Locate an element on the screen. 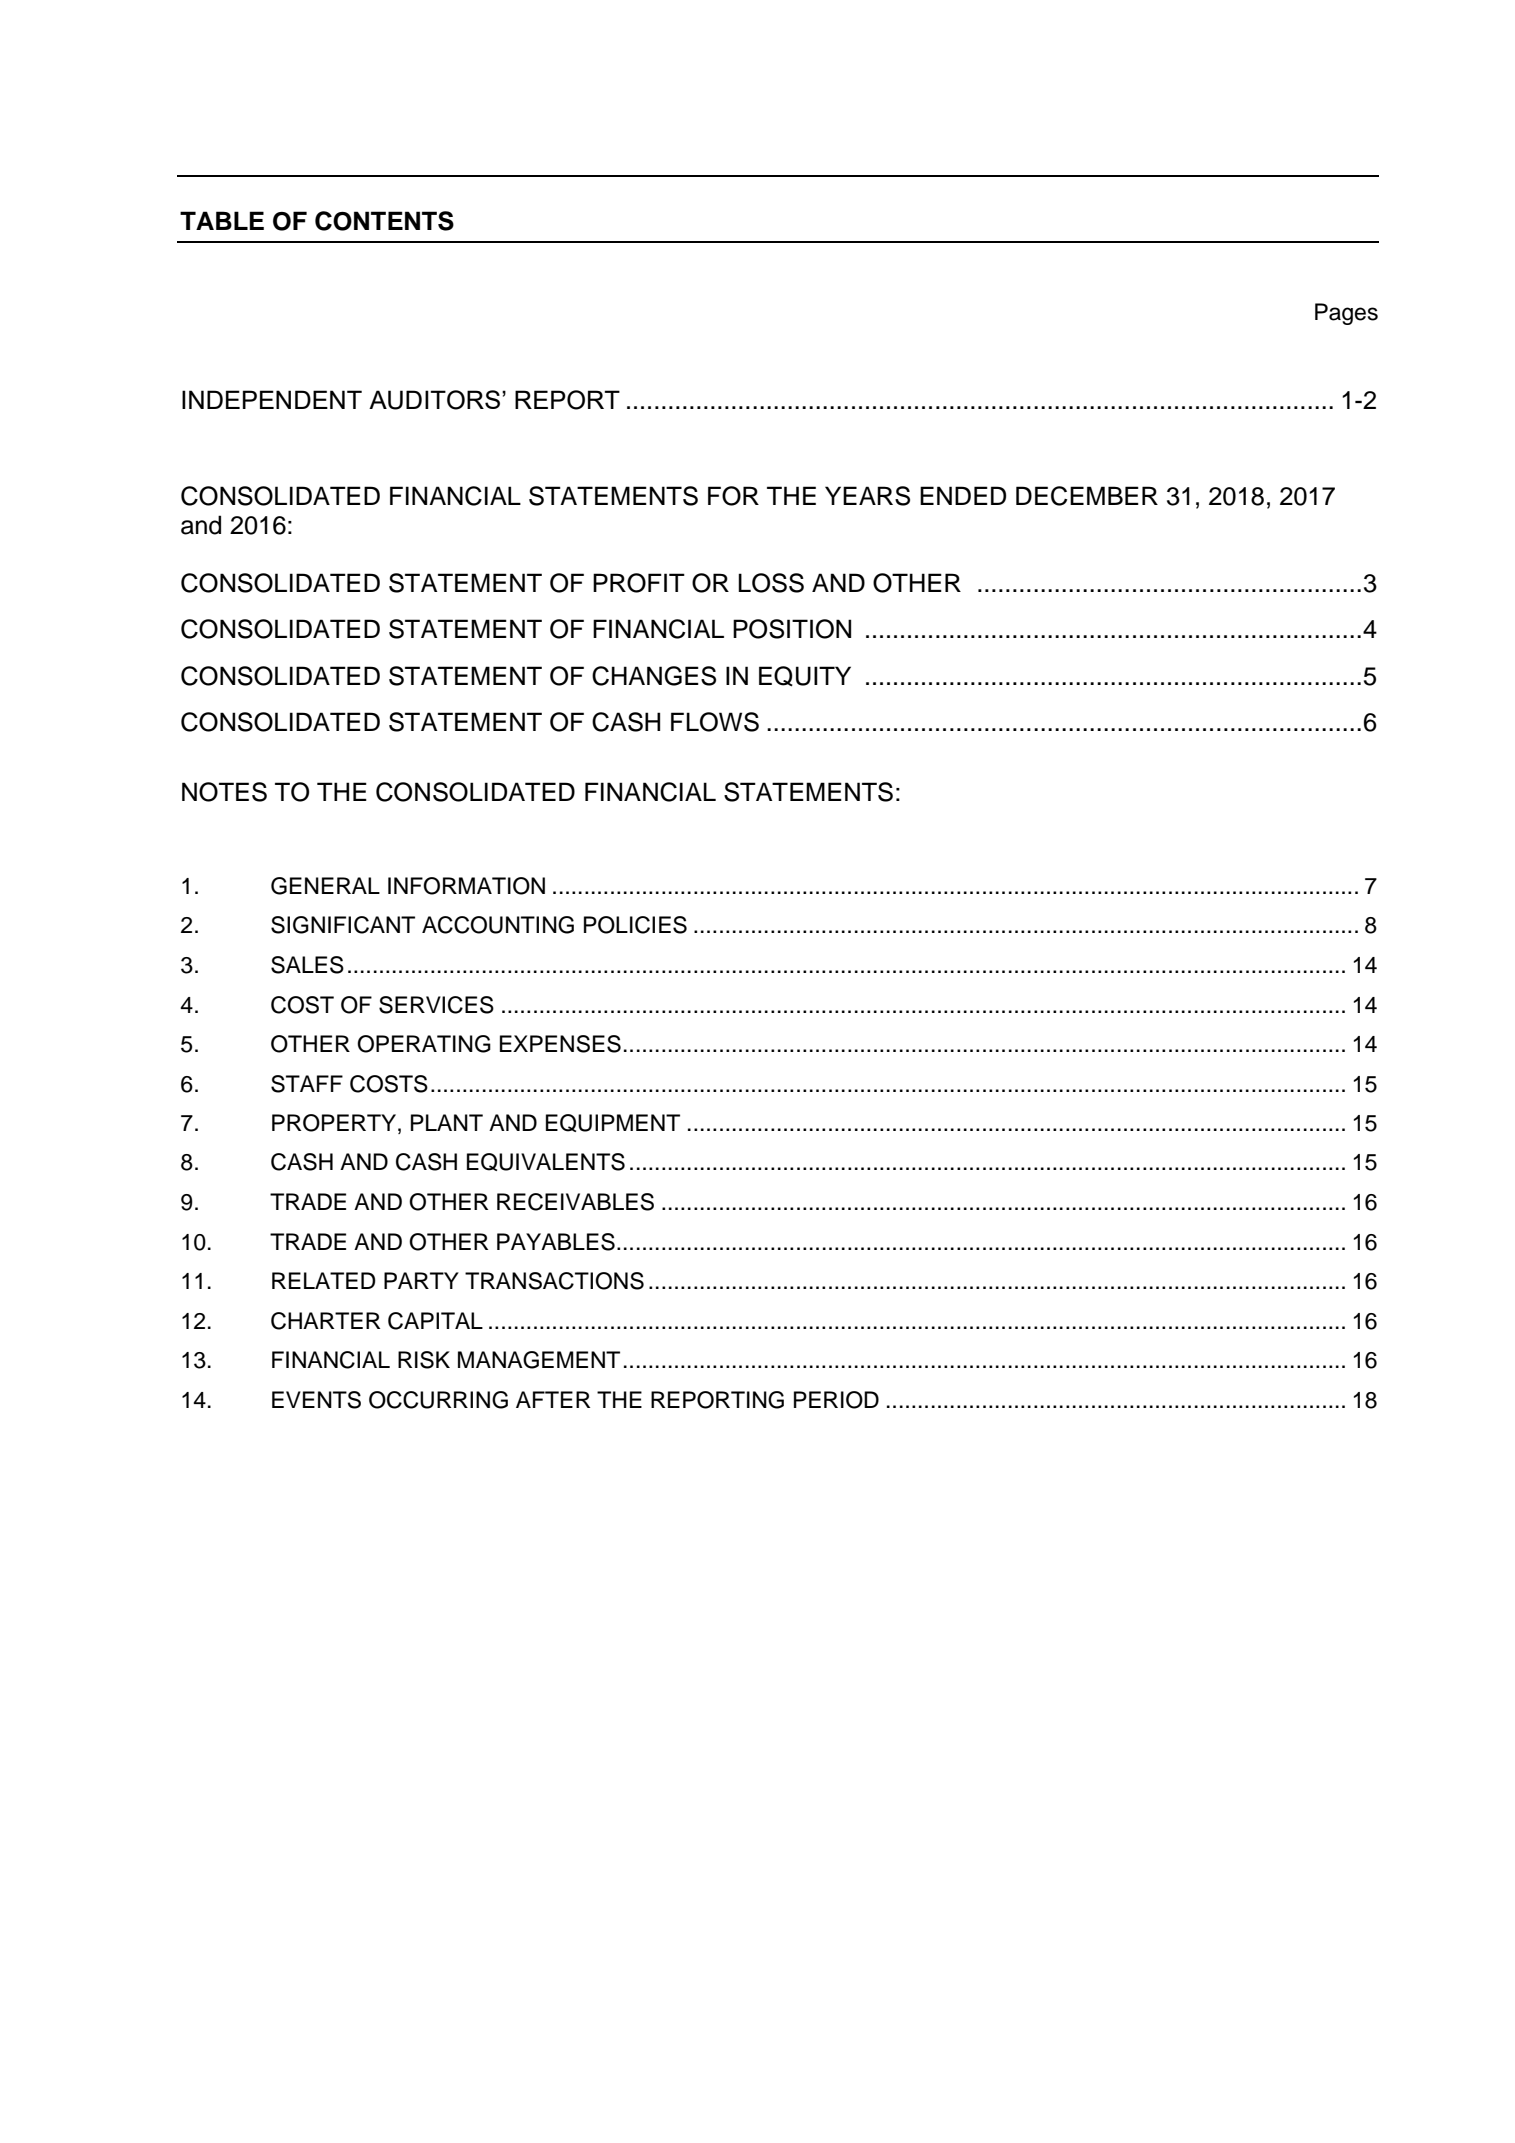 This screenshot has height=2143, width=1515. Pages is located at coordinates (1346, 314).
